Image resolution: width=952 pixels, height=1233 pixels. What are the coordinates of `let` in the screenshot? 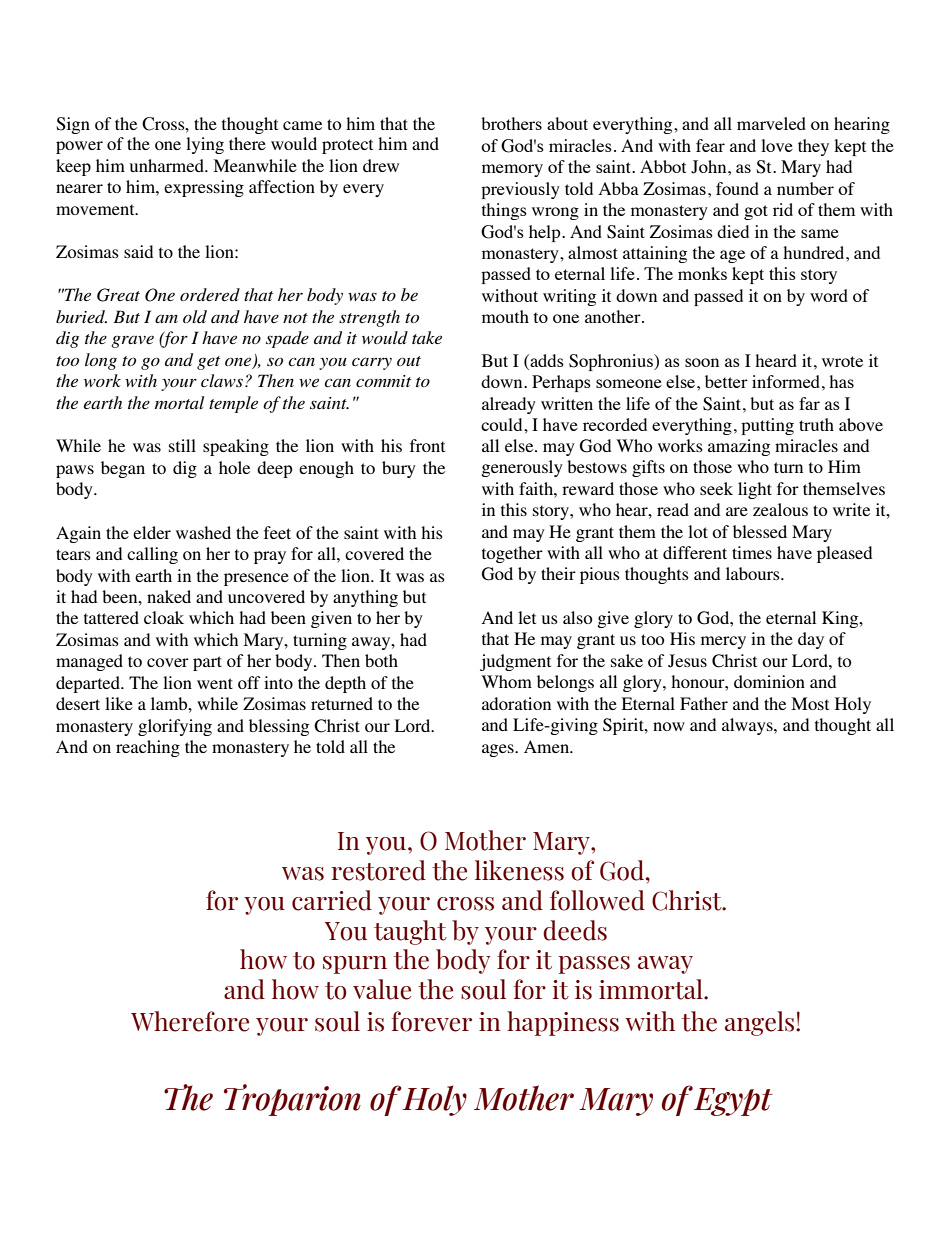 It's located at (527, 617).
